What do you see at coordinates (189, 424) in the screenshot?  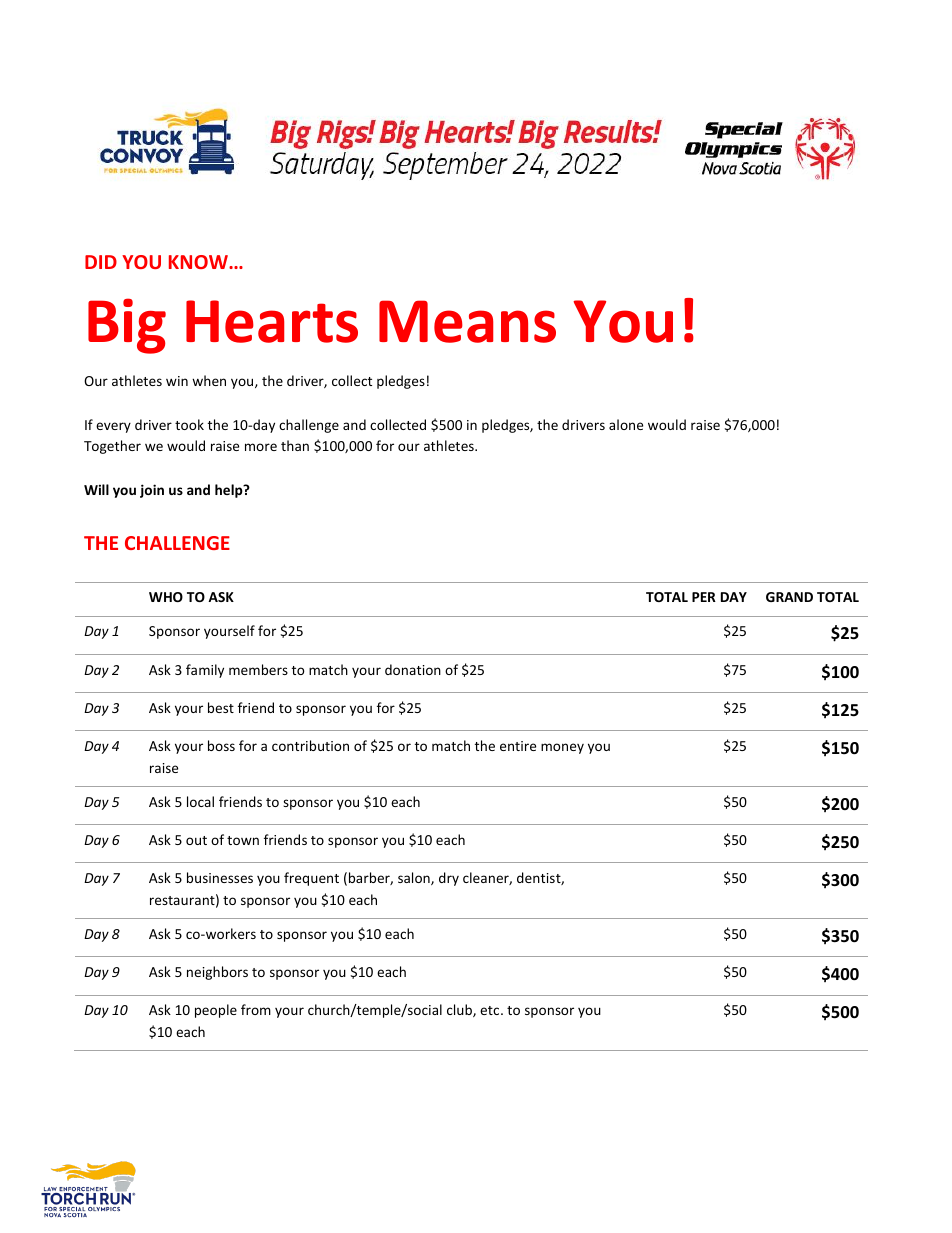 I see `took` at bounding box center [189, 424].
